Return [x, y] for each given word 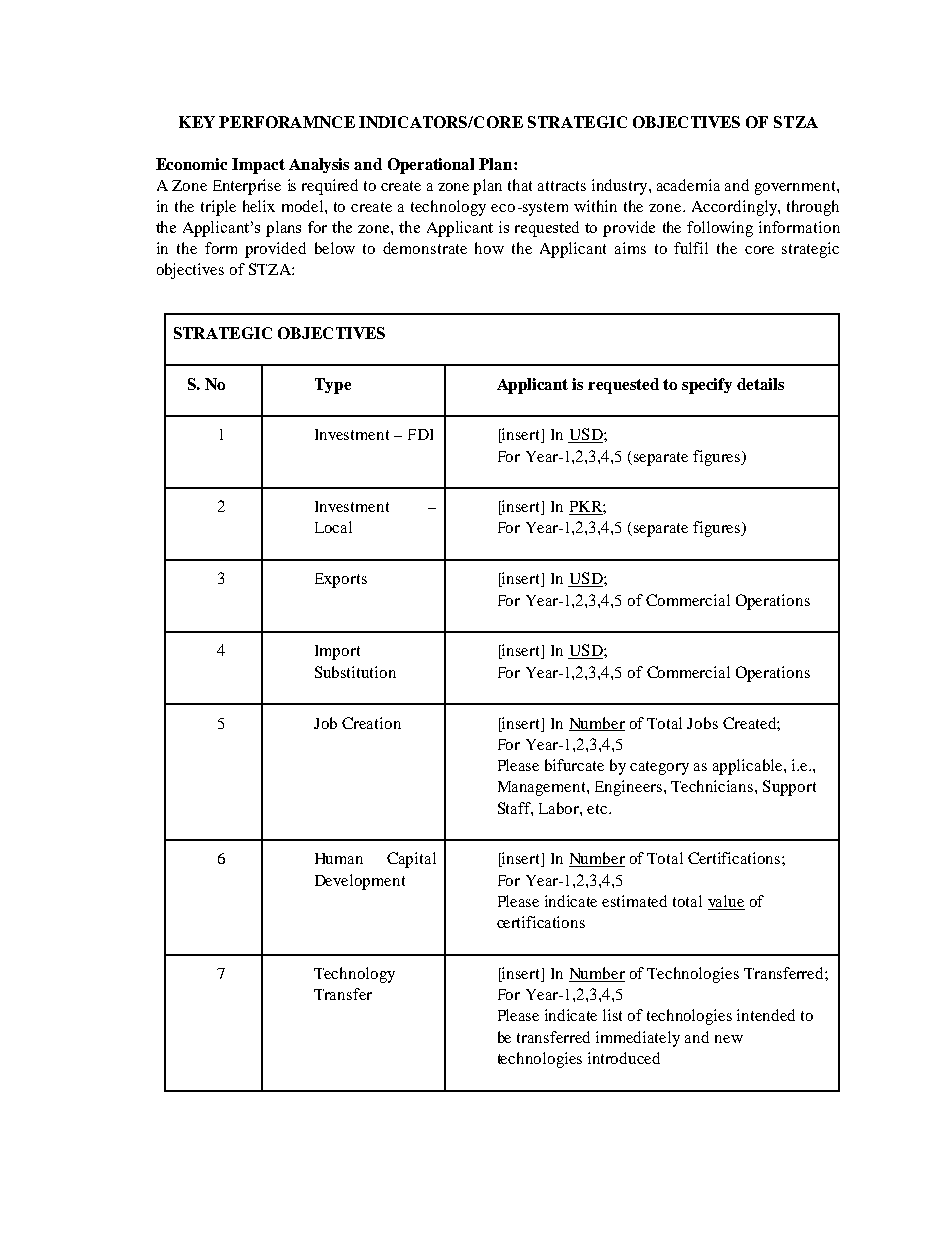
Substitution [355, 672]
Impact [258, 166]
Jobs [702, 723]
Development [360, 882]
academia [688, 185]
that [520, 185]
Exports [341, 580]
